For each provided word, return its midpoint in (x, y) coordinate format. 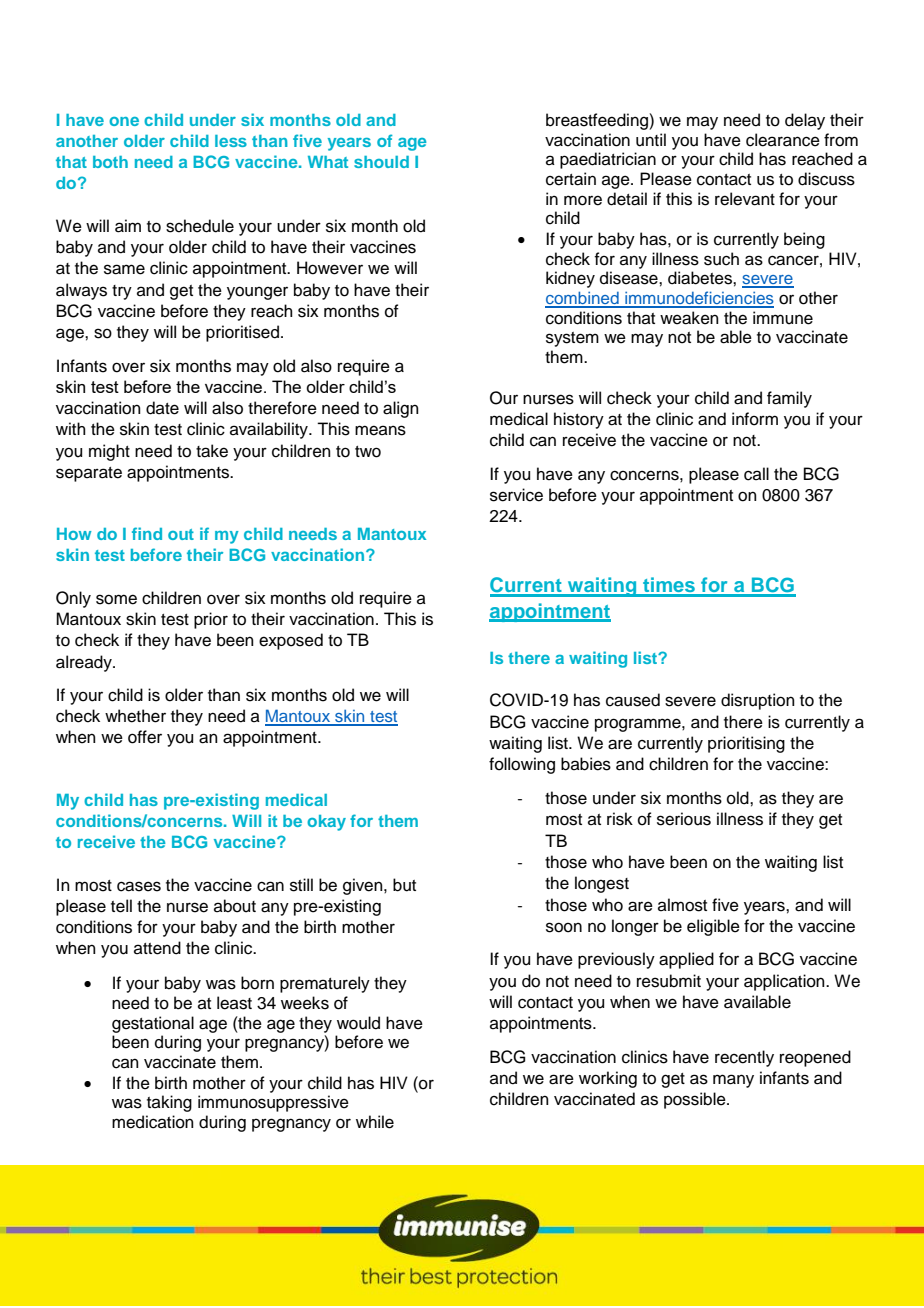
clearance (783, 140)
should (381, 162)
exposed (291, 641)
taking (169, 1103)
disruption (758, 701)
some (116, 599)
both (110, 162)
